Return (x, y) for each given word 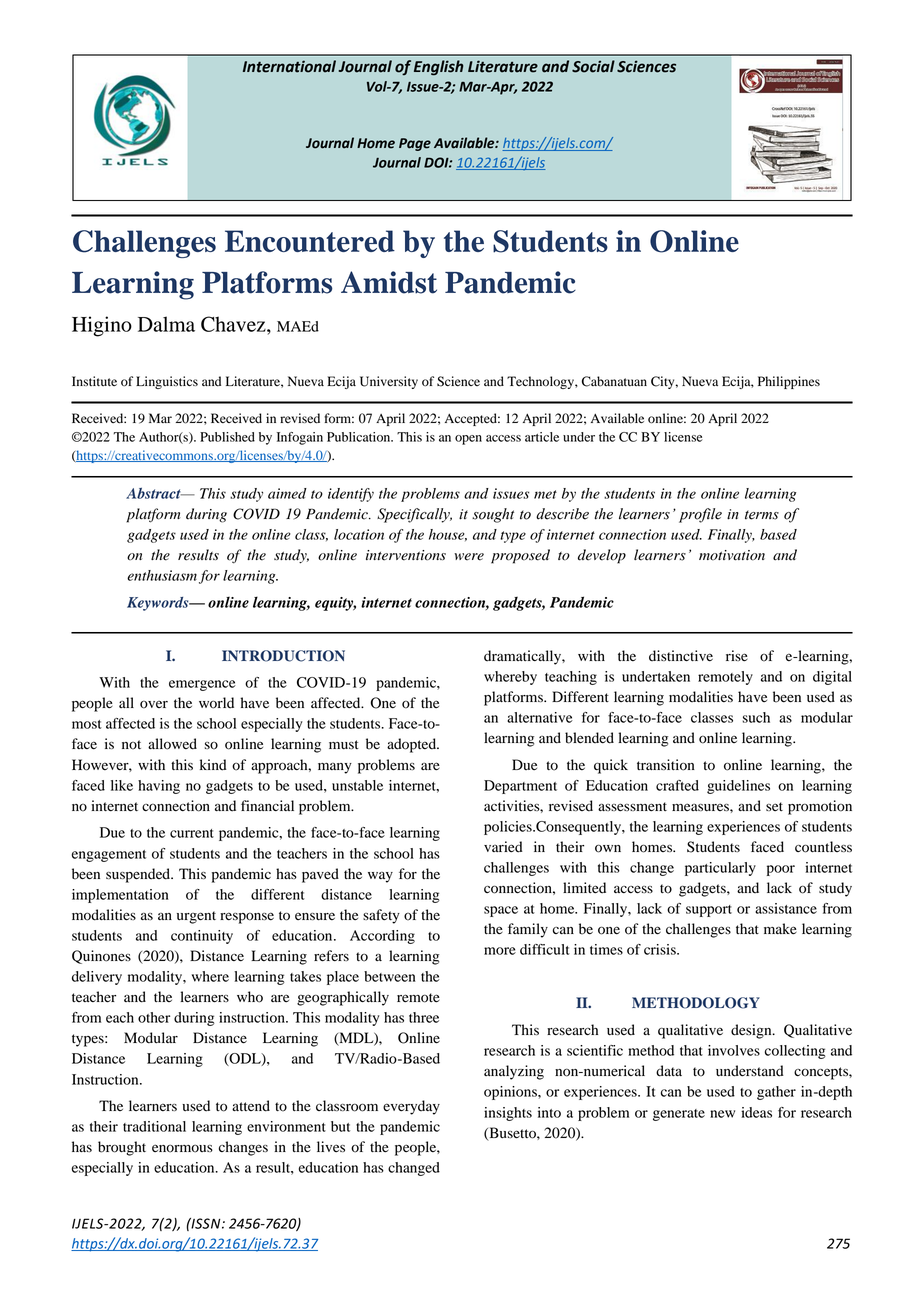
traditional (154, 1126)
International (289, 66)
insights (508, 1114)
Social (593, 66)
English (438, 68)
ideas (756, 1112)
